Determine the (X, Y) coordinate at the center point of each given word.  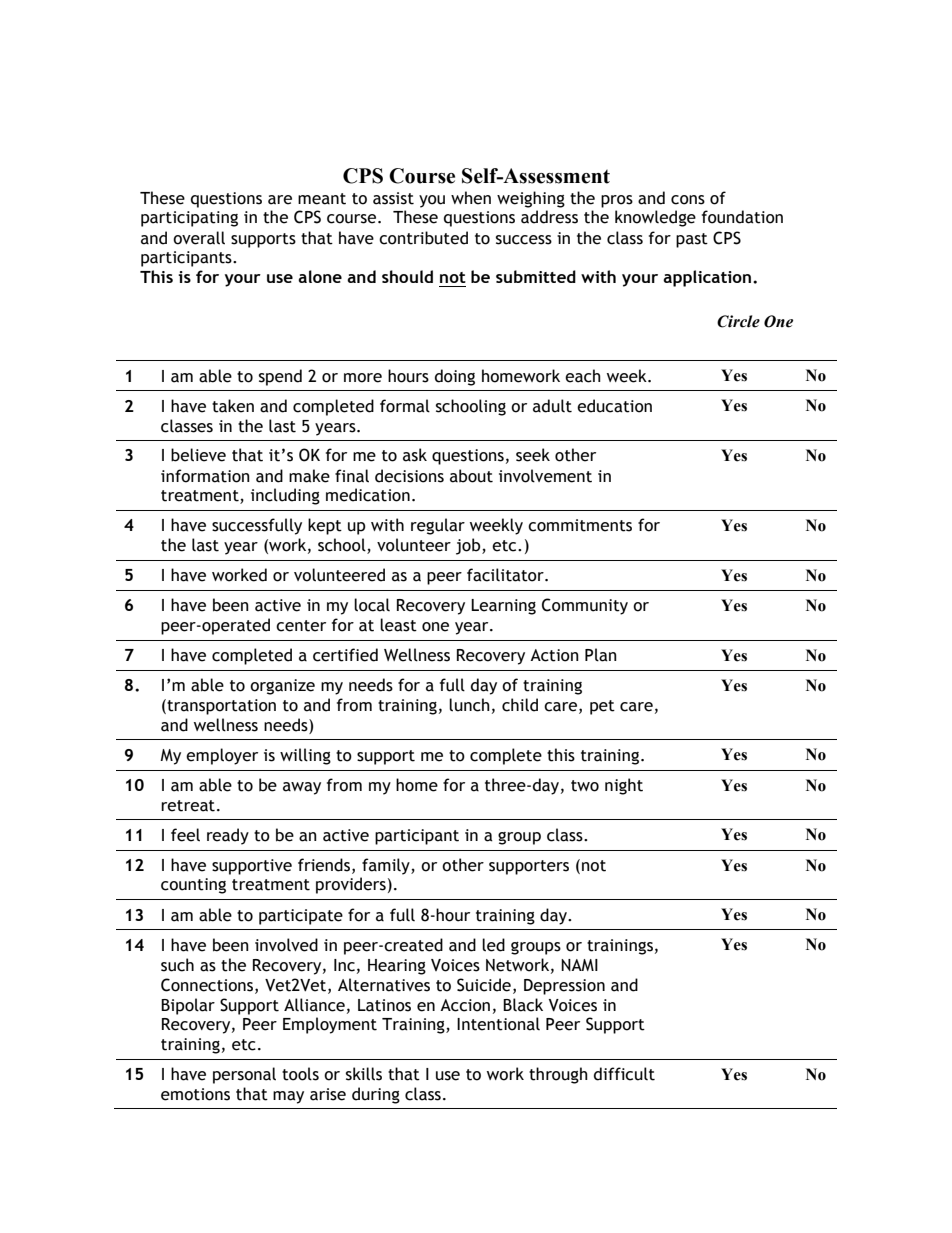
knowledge (655, 218)
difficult (624, 1074)
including (285, 496)
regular (438, 526)
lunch (469, 705)
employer (222, 756)
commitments (580, 525)
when (471, 198)
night (624, 786)
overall (199, 238)
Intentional (498, 1024)
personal (244, 1075)
